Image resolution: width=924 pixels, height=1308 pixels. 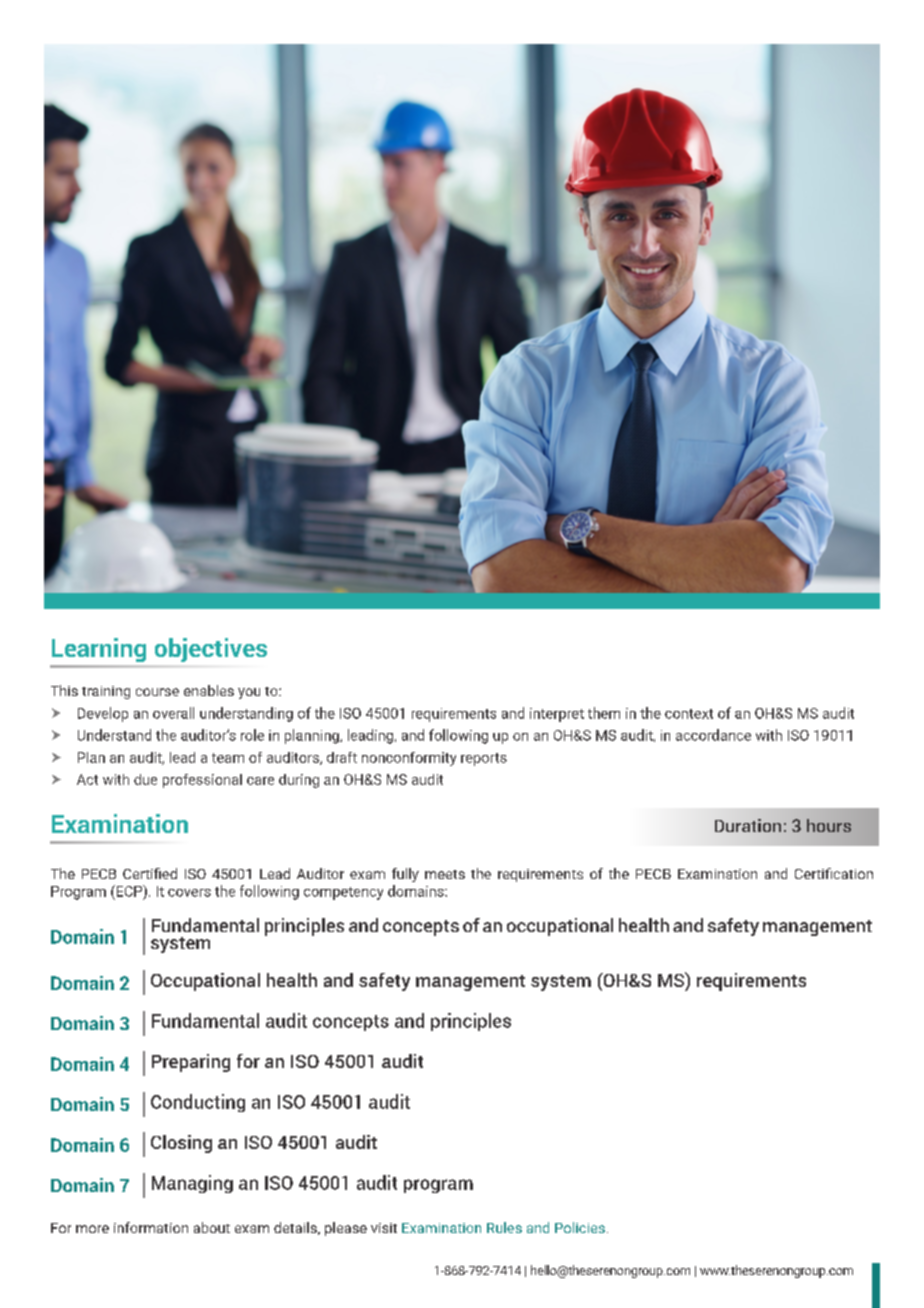 What do you see at coordinates (504, 1227) in the screenshot?
I see `Rules` at bounding box center [504, 1227].
